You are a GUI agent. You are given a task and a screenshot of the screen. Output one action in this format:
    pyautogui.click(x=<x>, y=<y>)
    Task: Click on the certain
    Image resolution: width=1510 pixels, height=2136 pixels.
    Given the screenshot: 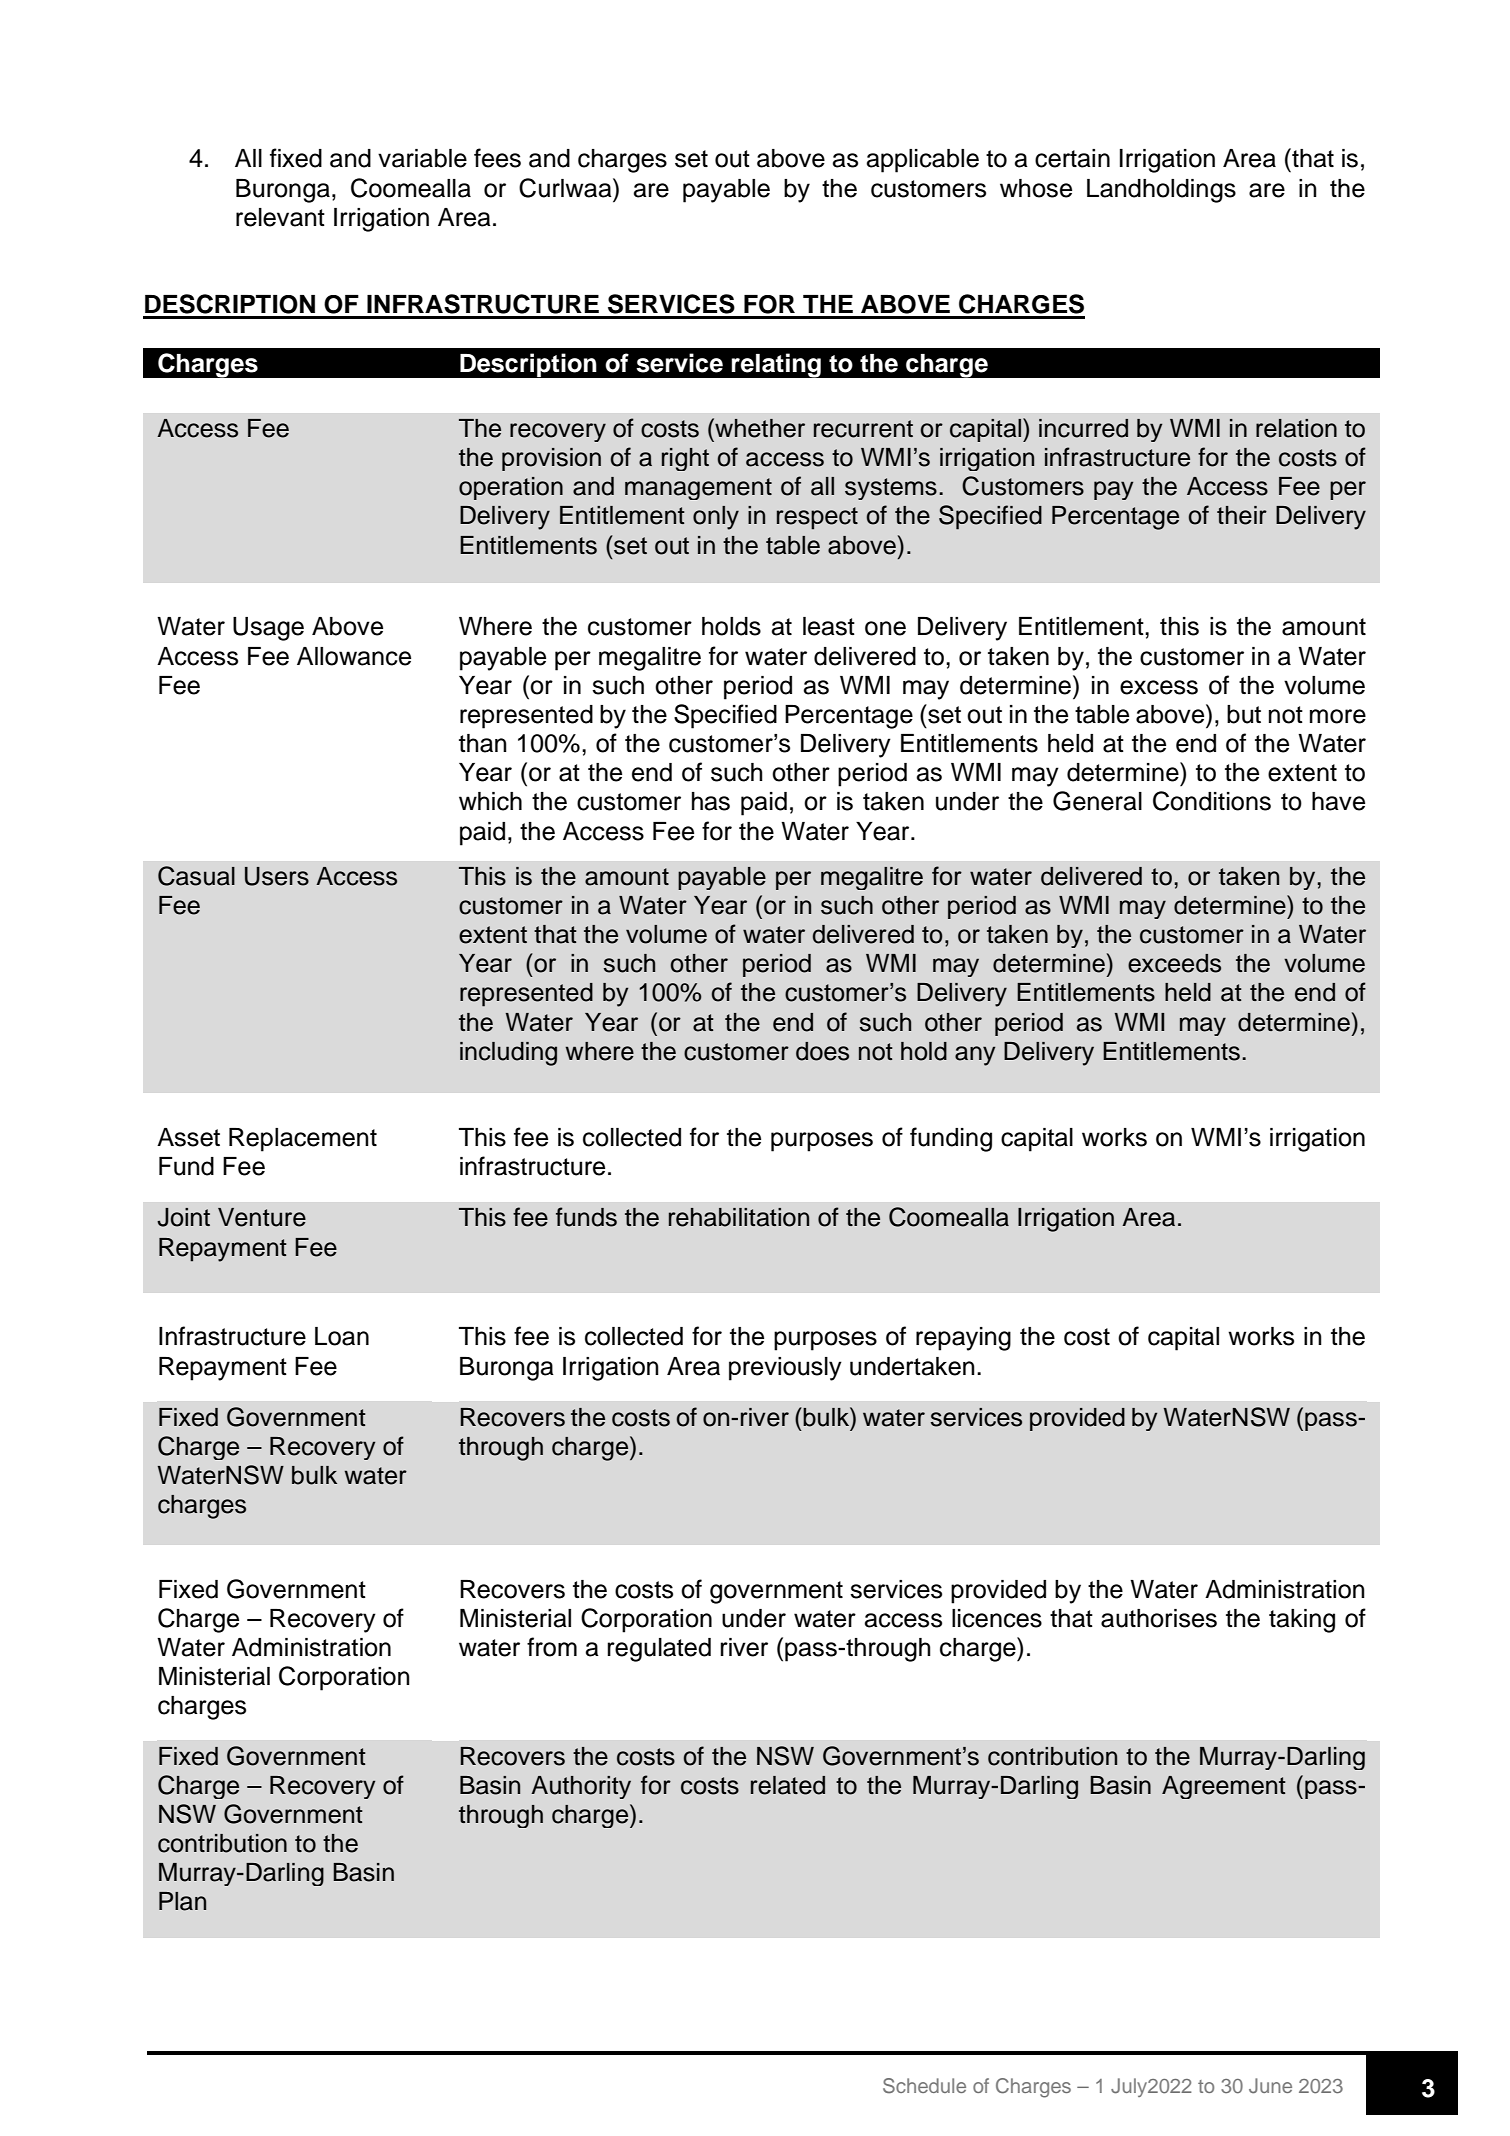 What is the action you would take?
    pyautogui.click(x=1072, y=158)
